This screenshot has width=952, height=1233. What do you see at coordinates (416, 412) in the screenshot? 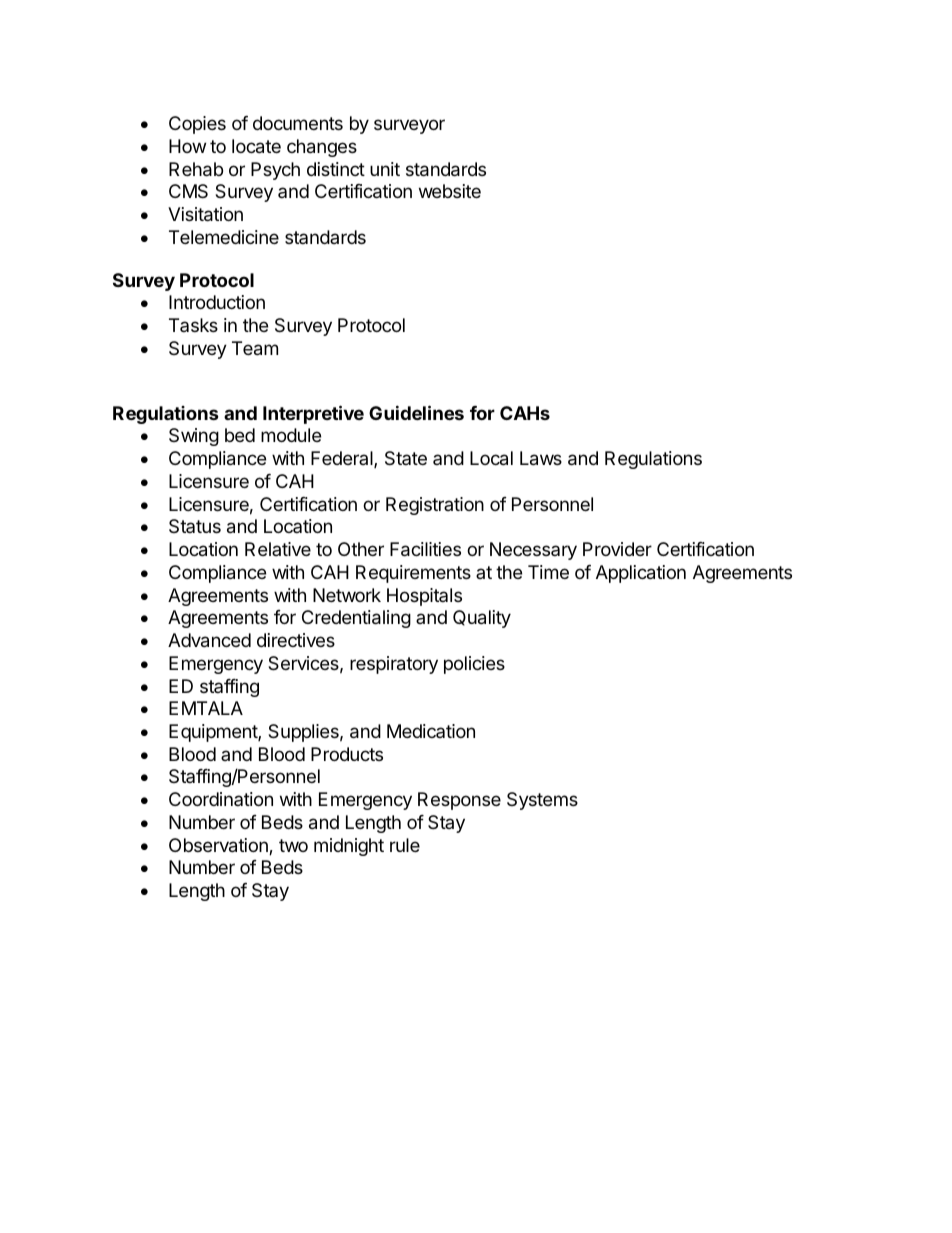
I see `Guidelines` at bounding box center [416, 412].
